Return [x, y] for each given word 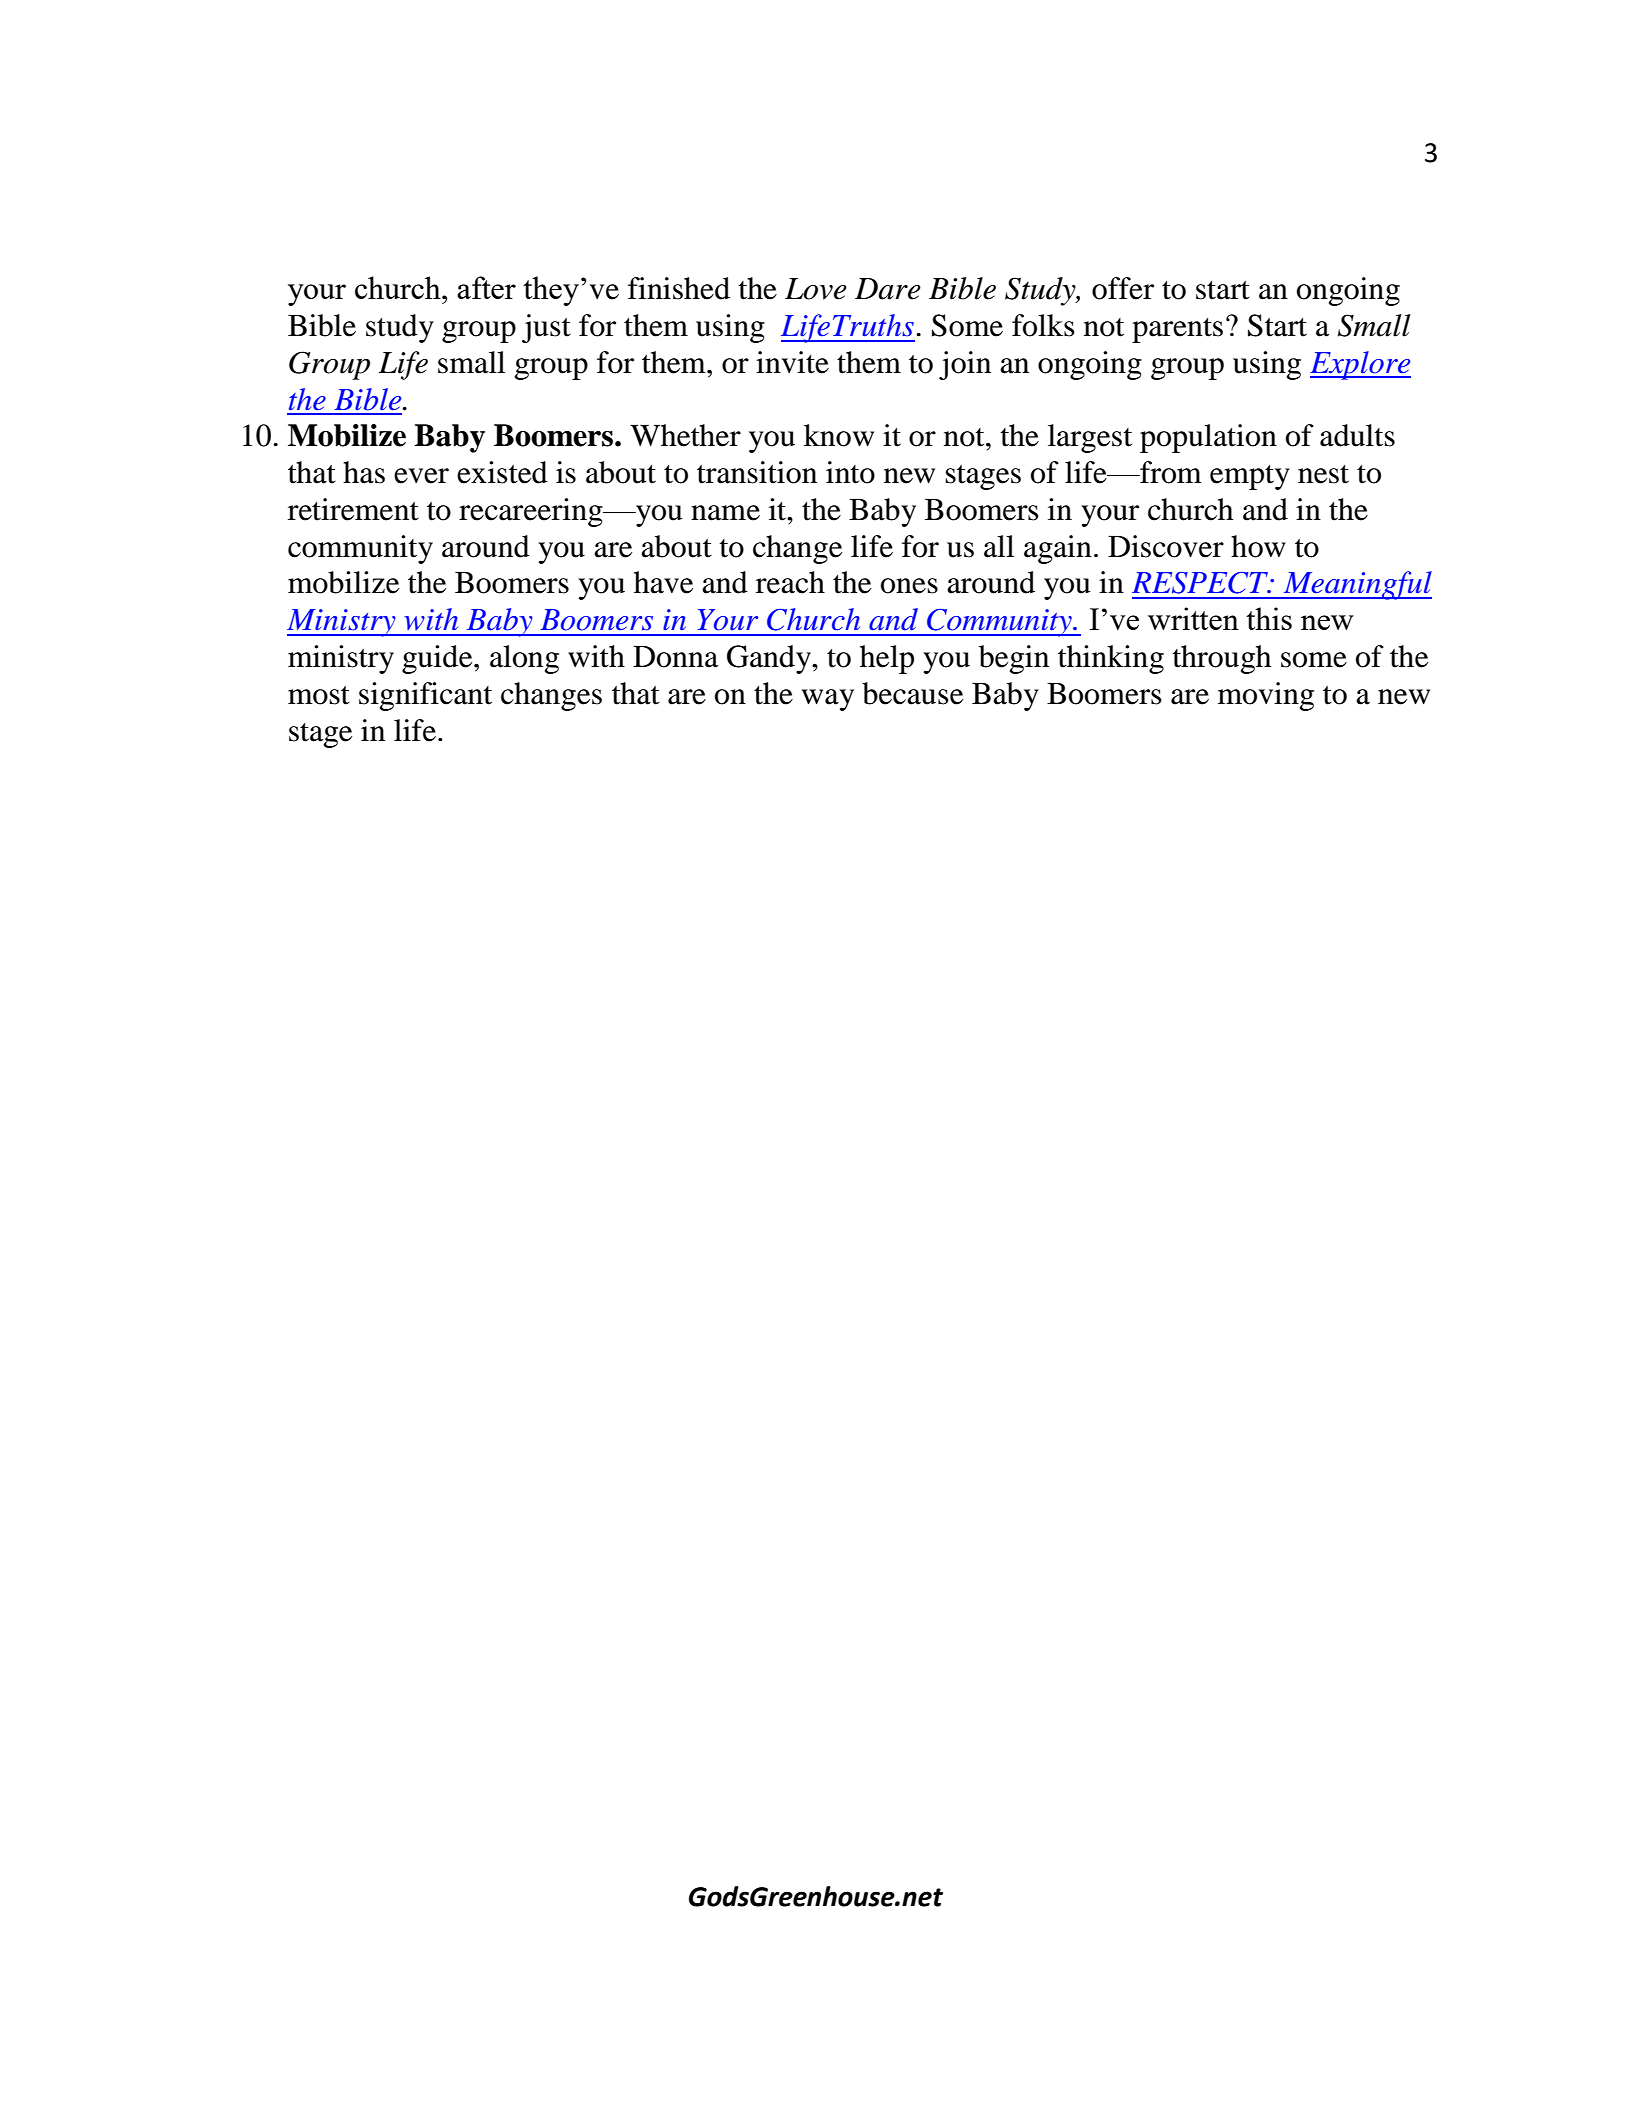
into [850, 472]
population [1208, 438]
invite [792, 362]
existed [502, 472]
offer [1123, 288]
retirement [353, 509]
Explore [1360, 365]
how [1258, 546]
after [486, 287]
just [546, 328]
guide [438, 659]
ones [909, 586]
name [725, 513]
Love [816, 289]
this [1269, 618]
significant [425, 696]
